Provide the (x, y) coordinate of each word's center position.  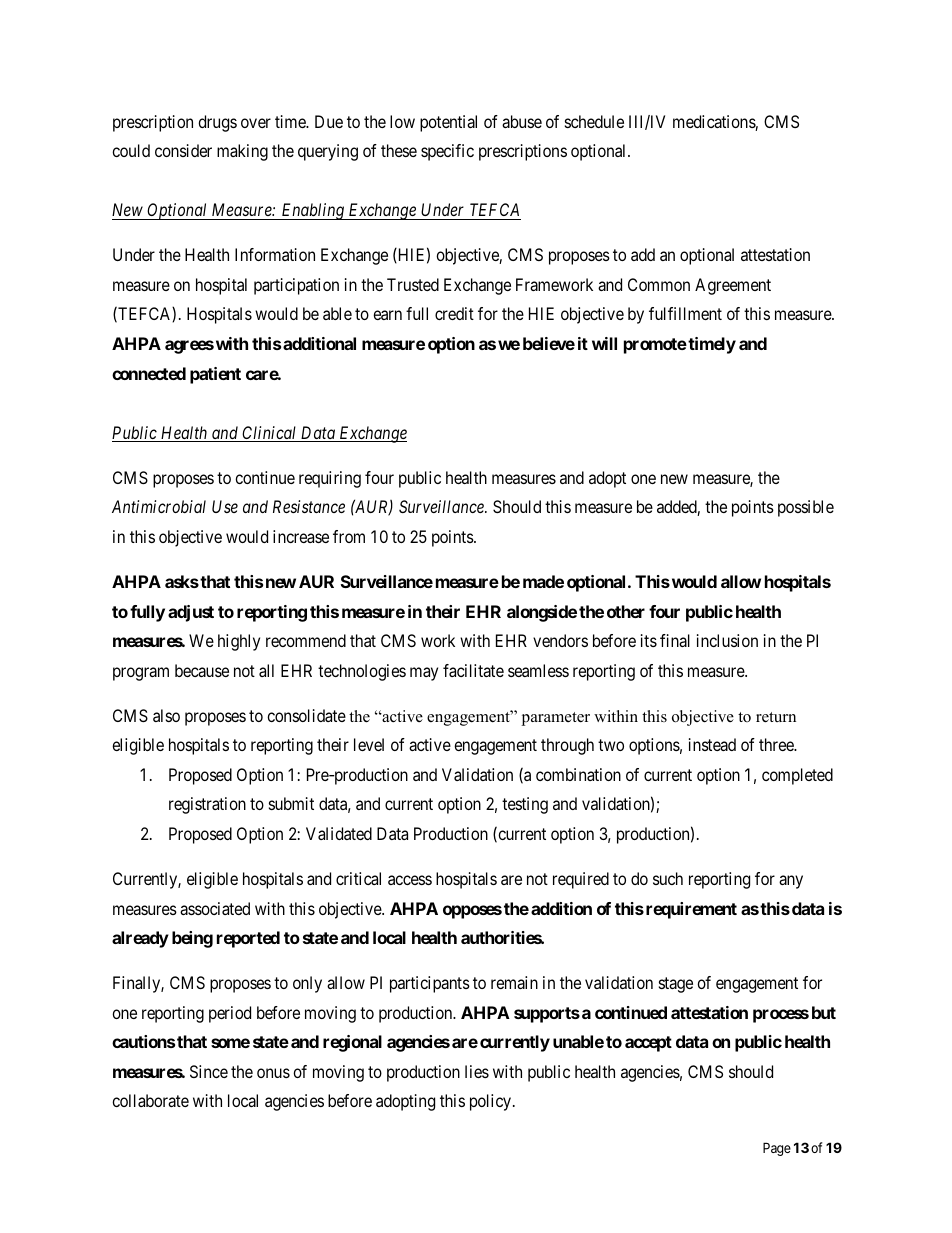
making (242, 152)
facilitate (473, 670)
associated (215, 908)
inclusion (727, 640)
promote (655, 346)
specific (447, 152)
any (791, 882)
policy (492, 1102)
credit (454, 313)
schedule (594, 121)
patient (215, 375)
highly (239, 642)
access (410, 880)
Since (209, 1071)
